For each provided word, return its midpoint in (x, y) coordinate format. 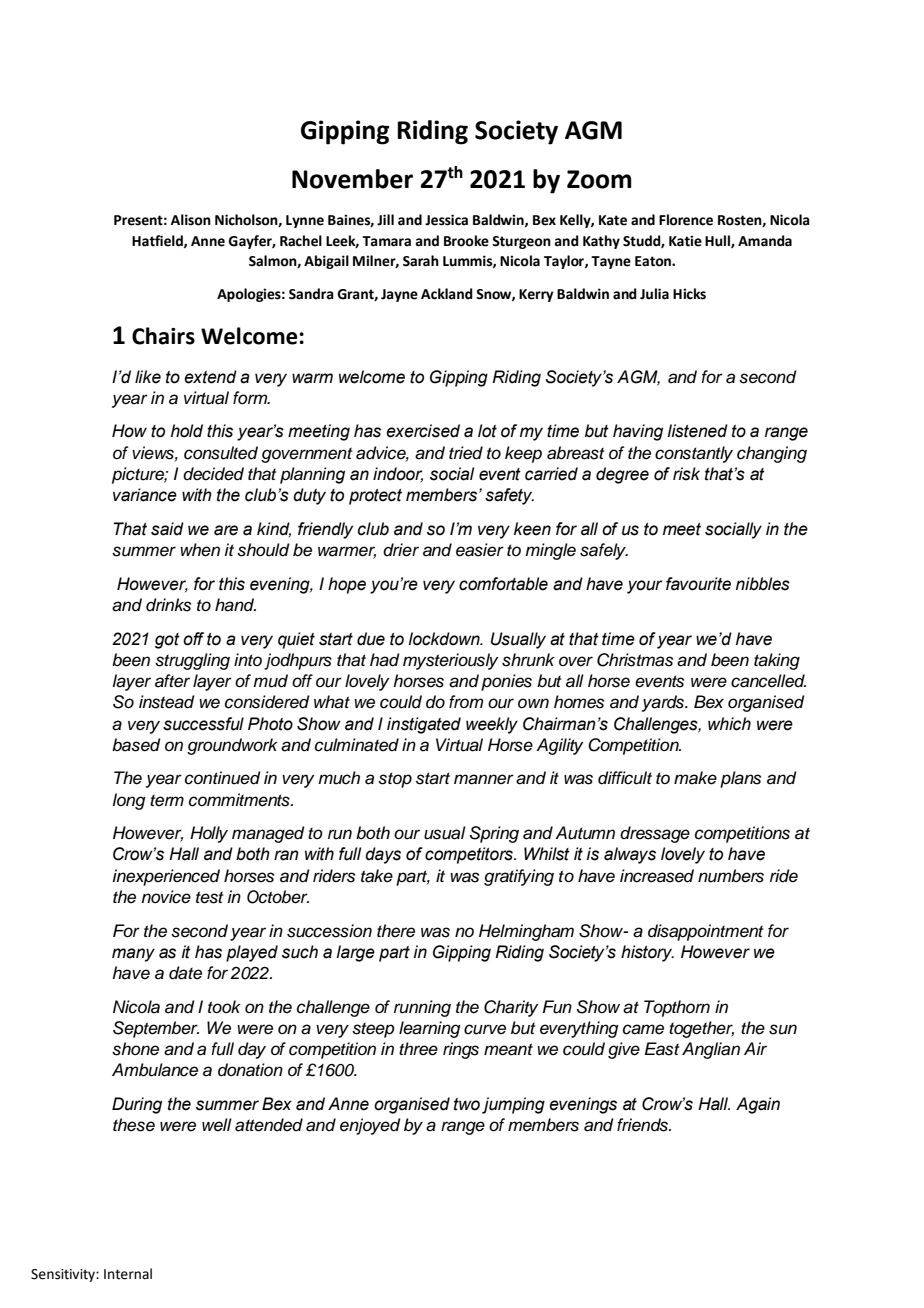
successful (203, 724)
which (729, 724)
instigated (424, 725)
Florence (686, 220)
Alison (191, 220)
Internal (128, 1274)
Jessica (446, 220)
